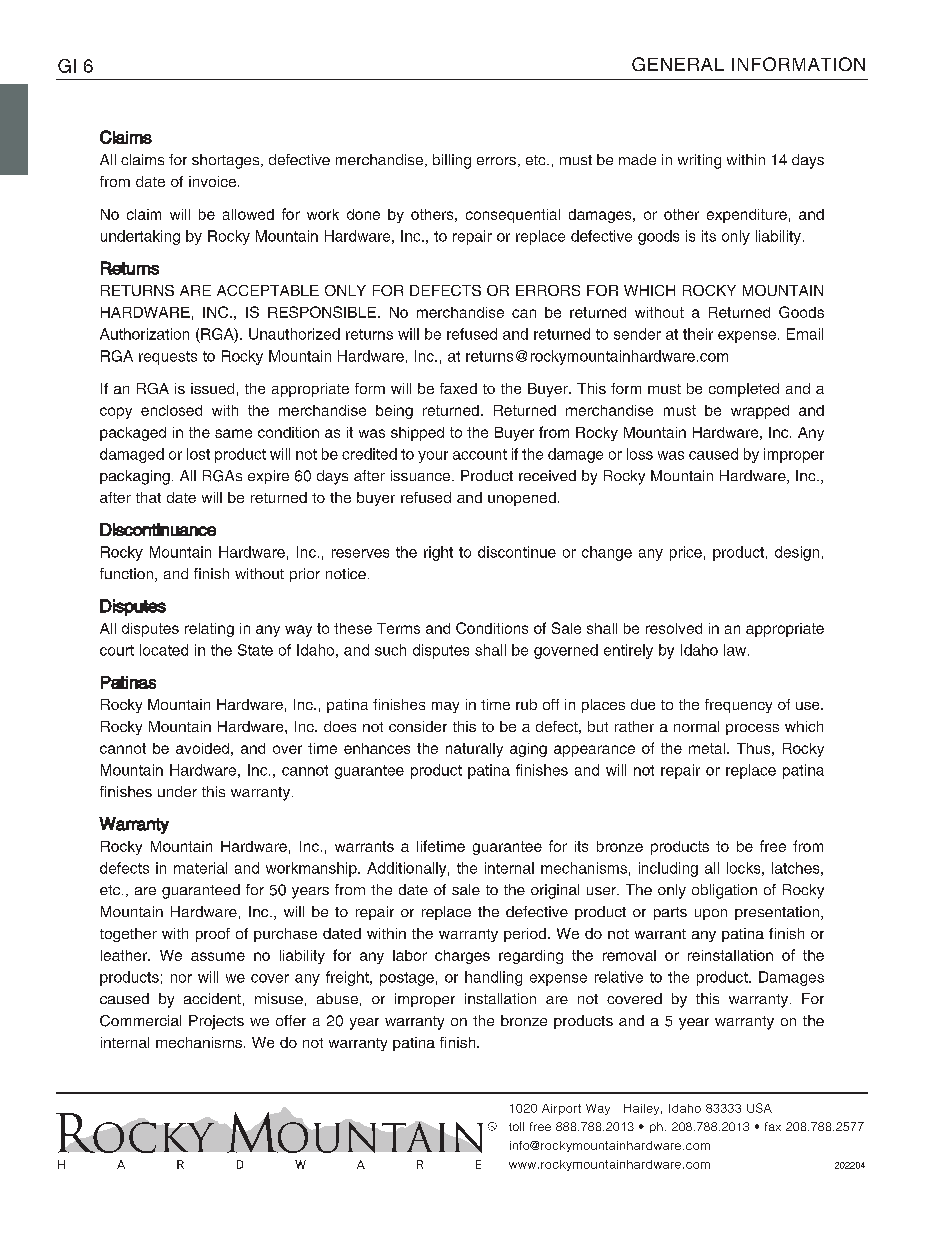 This screenshot has height=1233, width=952. I want to click on GENERAL, so click(678, 64).
